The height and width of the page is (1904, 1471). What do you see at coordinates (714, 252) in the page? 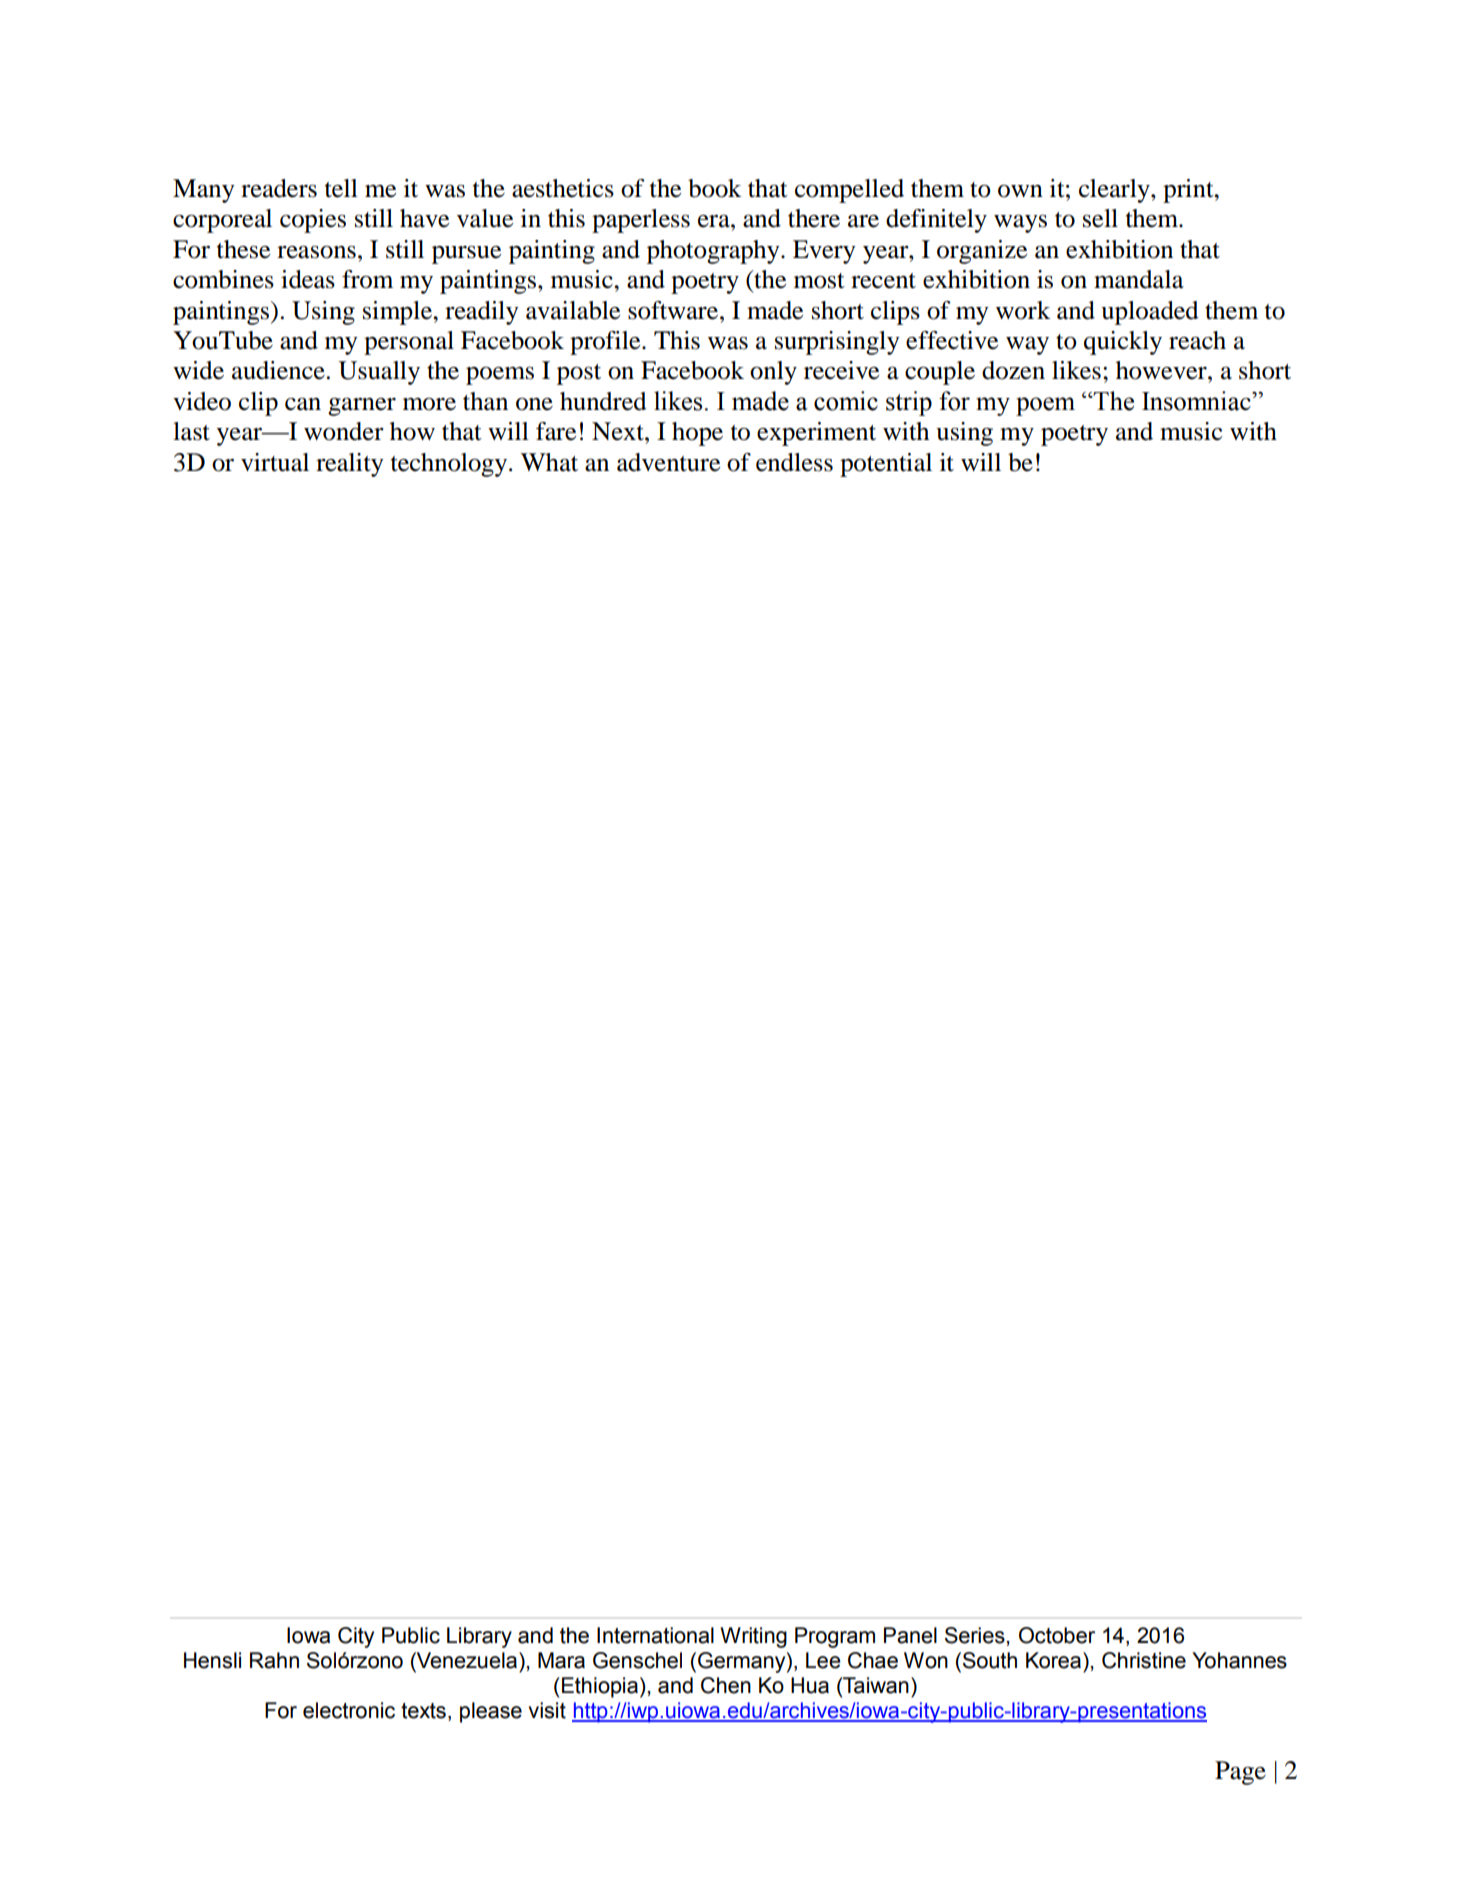
I see `photography` at bounding box center [714, 252].
